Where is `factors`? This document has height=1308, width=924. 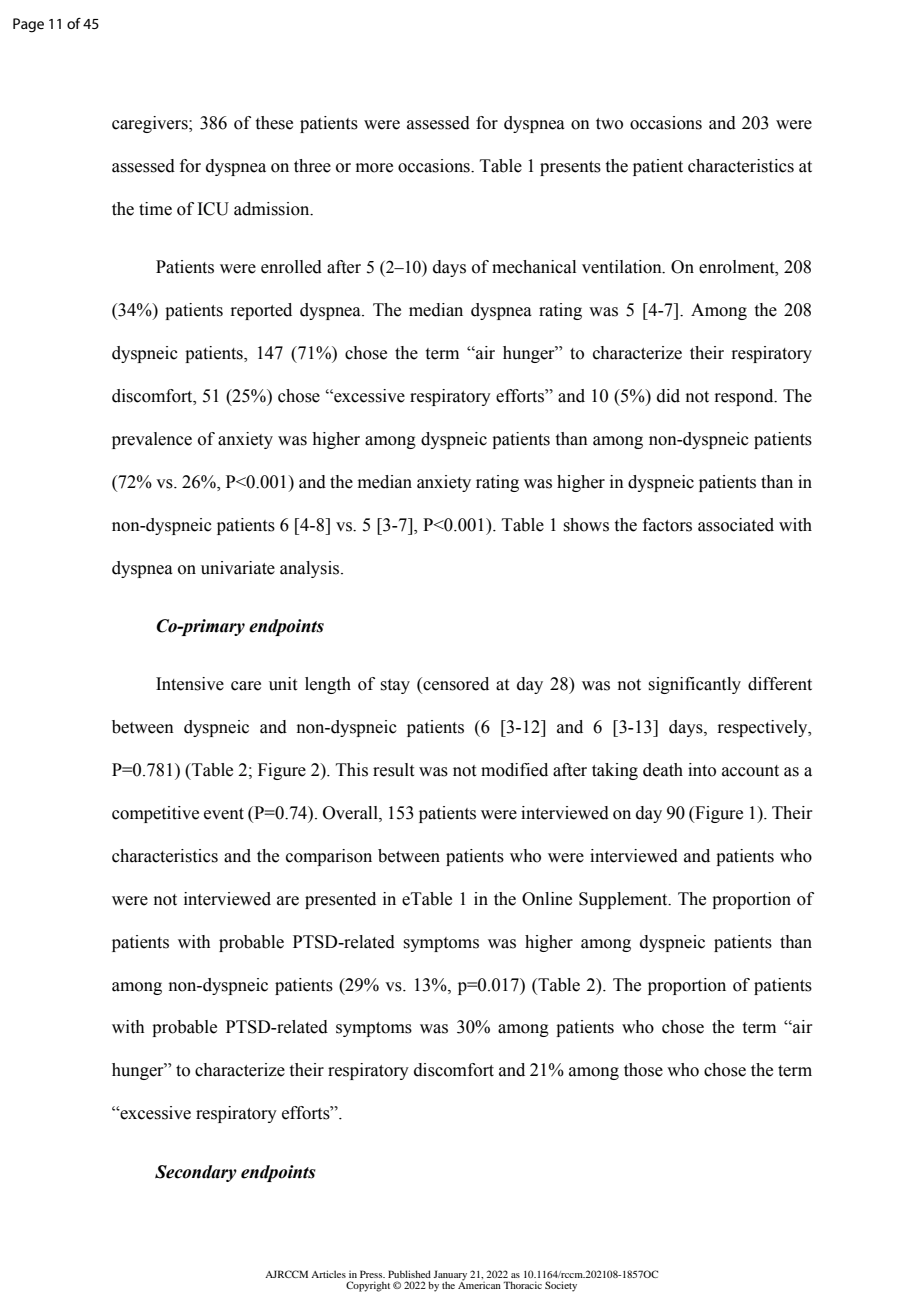 factors is located at coordinates (667, 525).
